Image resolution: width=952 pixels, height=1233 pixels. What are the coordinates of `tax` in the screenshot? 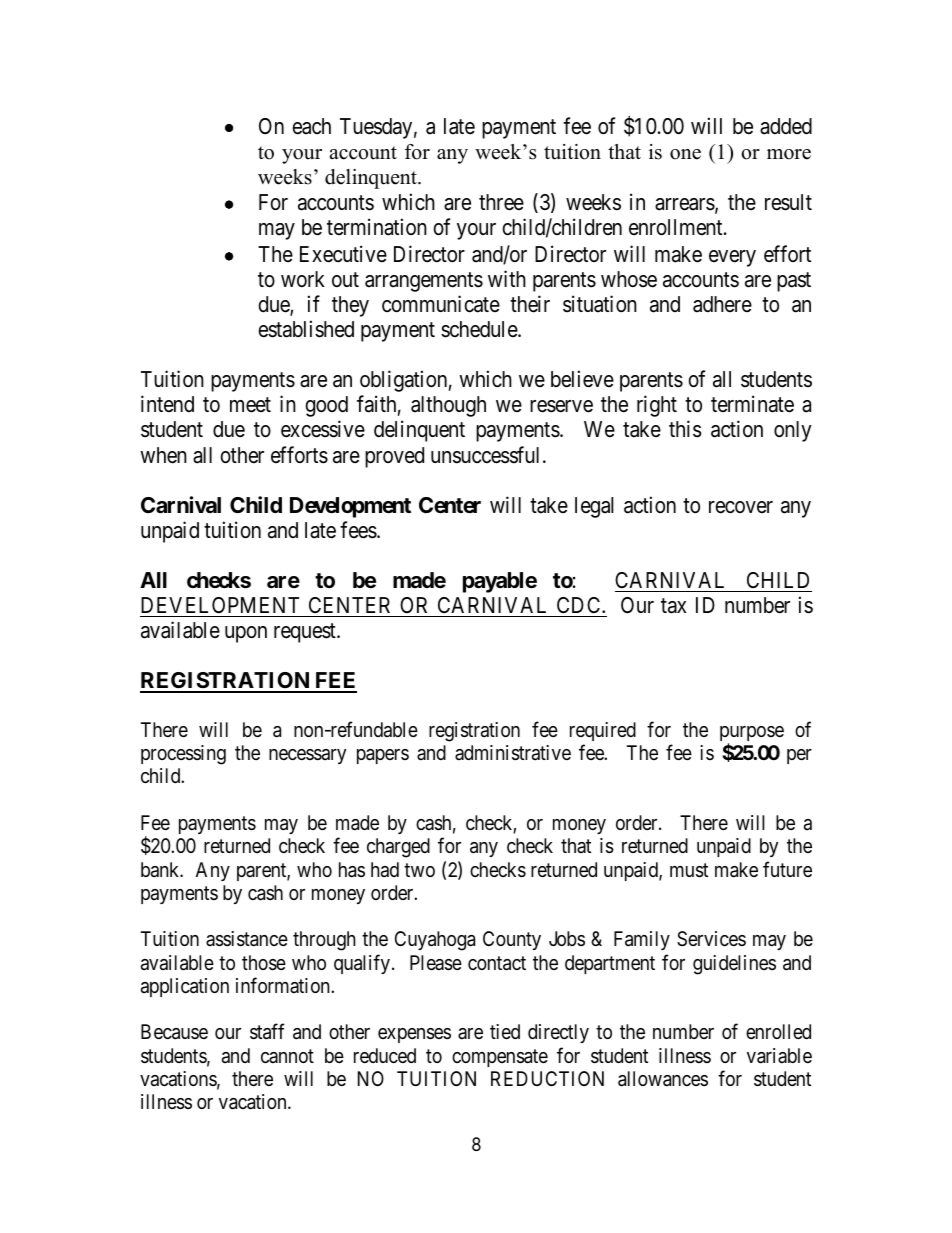 It's located at (673, 606).
